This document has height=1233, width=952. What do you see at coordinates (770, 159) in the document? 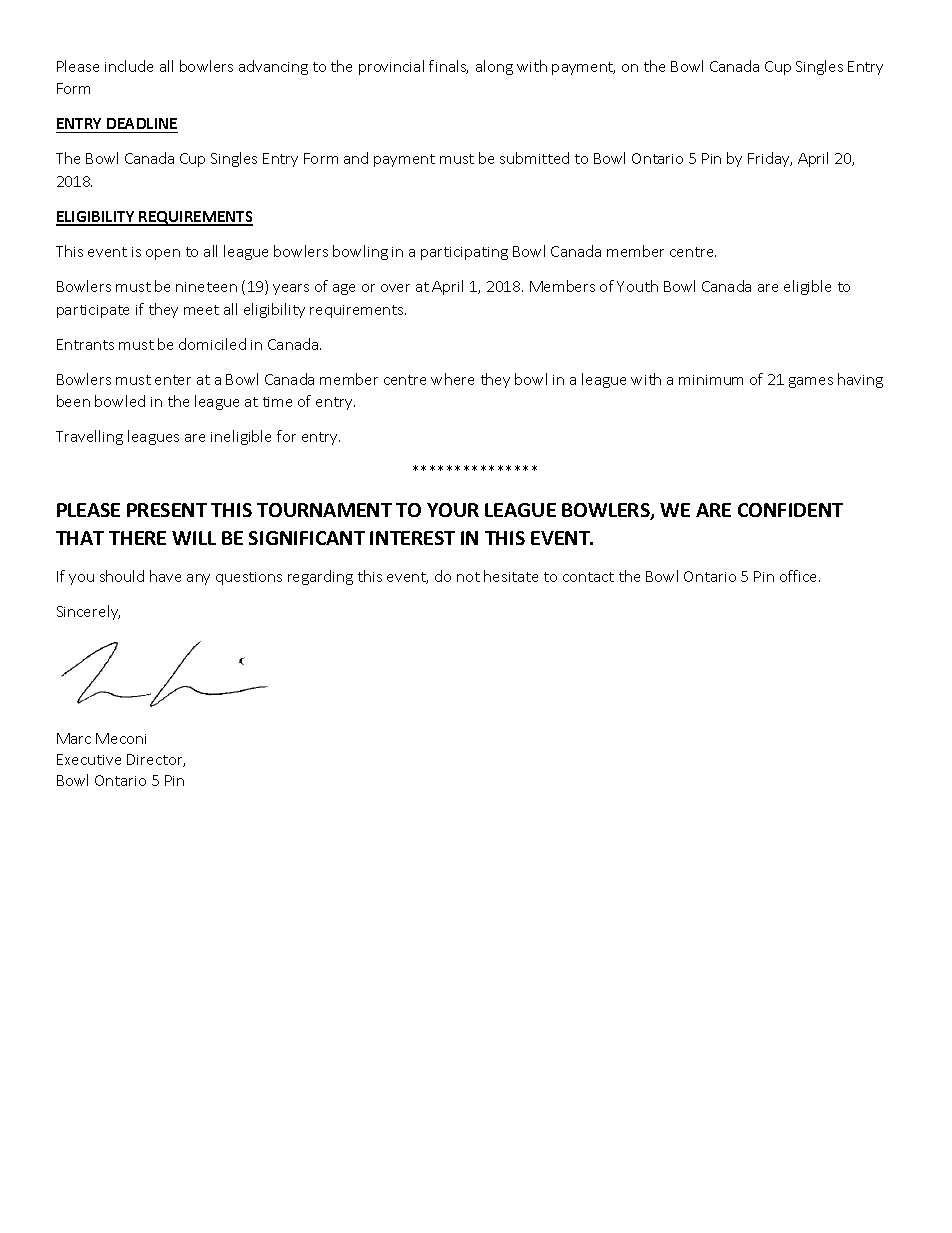
I see `Friday` at bounding box center [770, 159].
